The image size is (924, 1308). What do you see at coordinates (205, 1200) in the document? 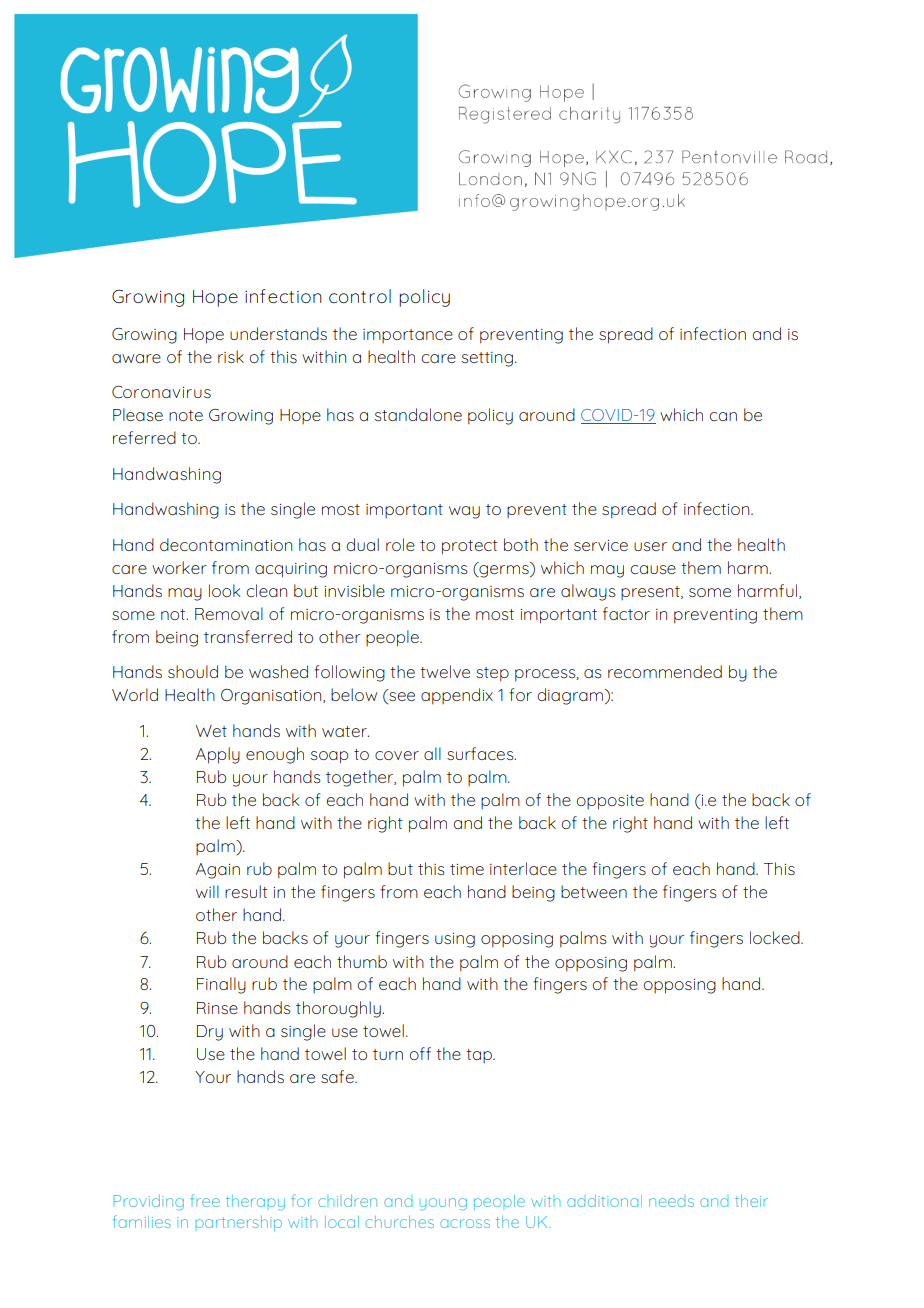
I see `free` at bounding box center [205, 1200].
